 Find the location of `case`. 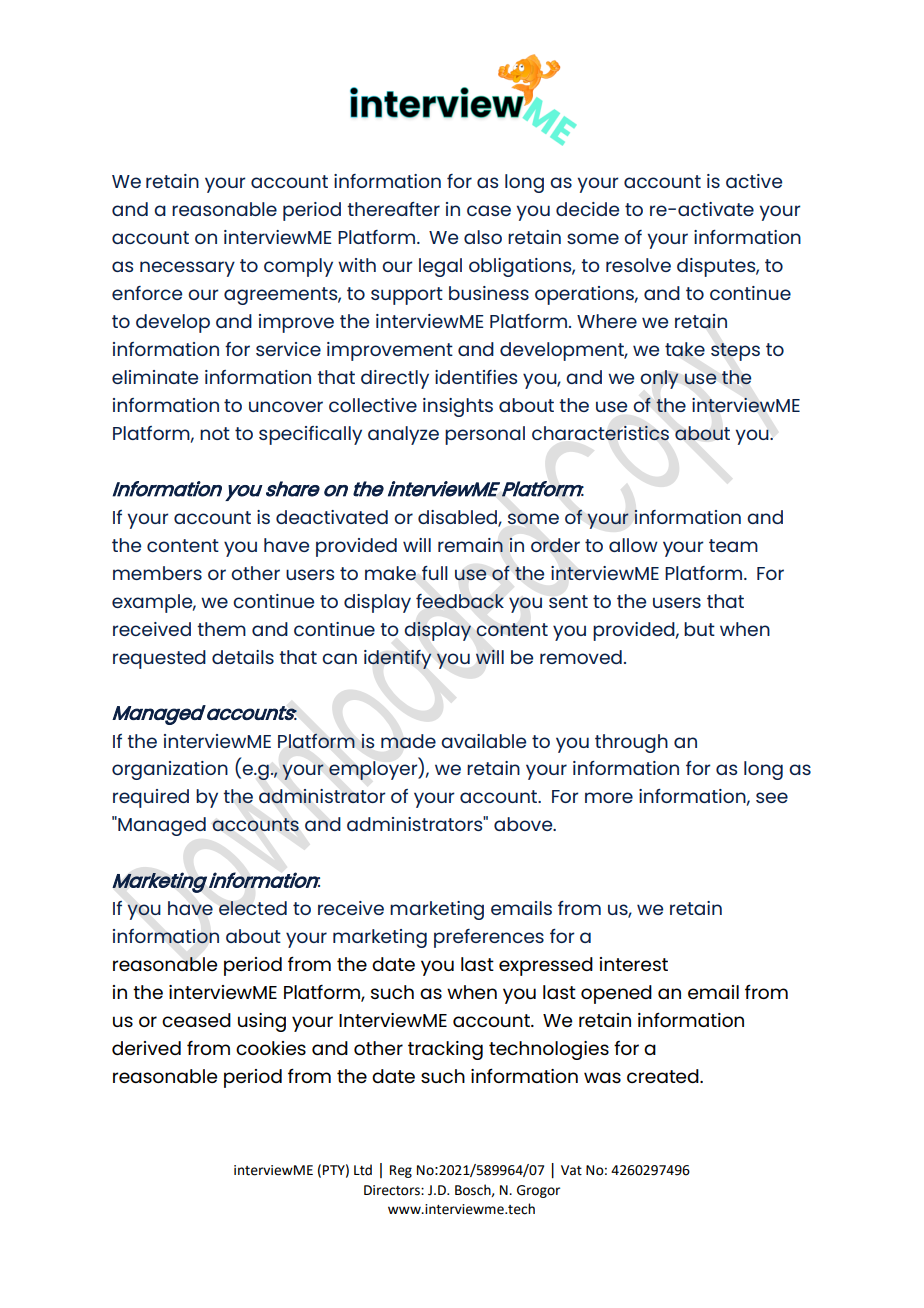

case is located at coordinates (489, 210).
